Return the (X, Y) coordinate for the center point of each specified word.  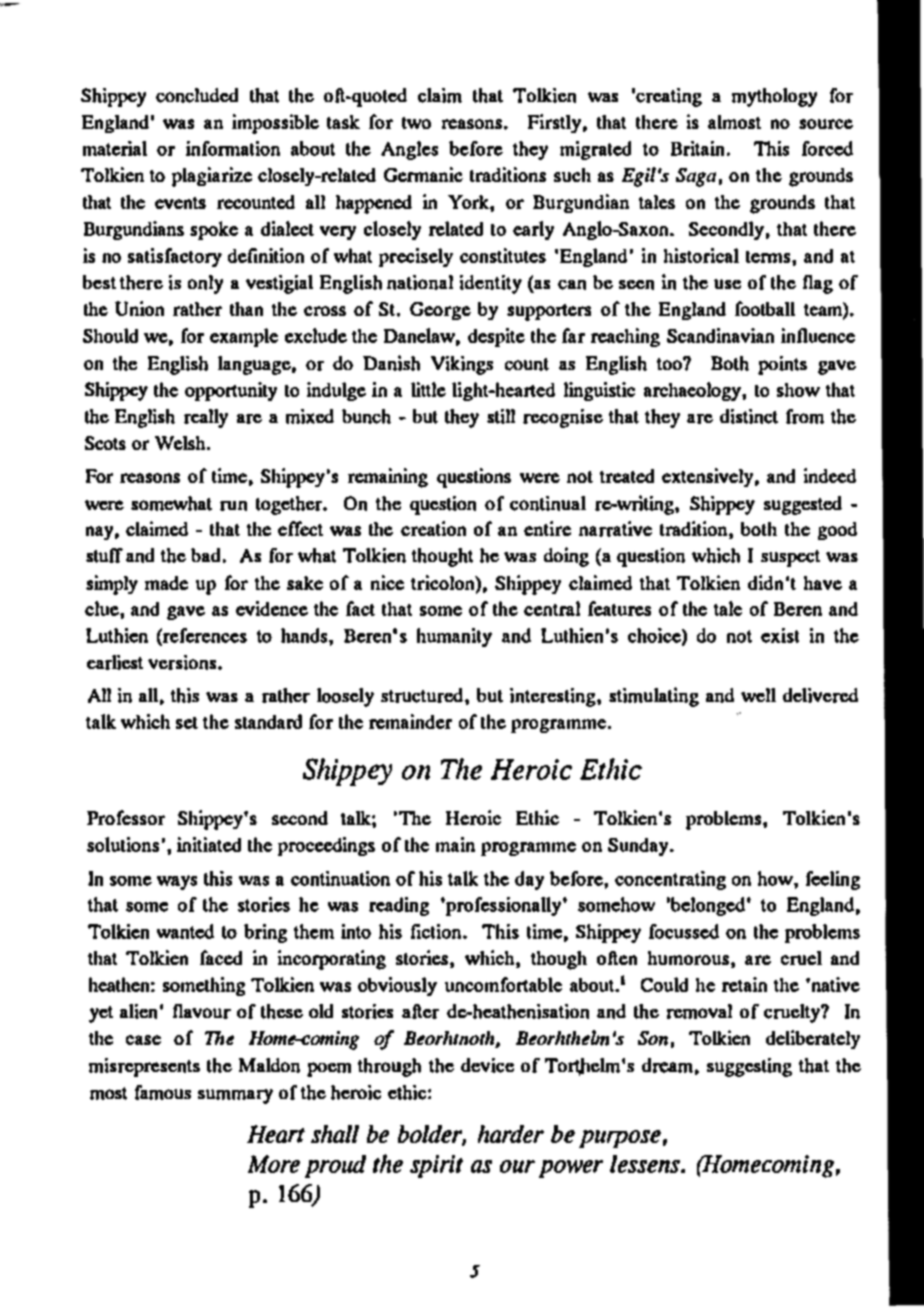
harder (511, 1134)
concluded (197, 95)
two (416, 123)
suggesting (749, 1067)
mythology (774, 97)
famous (163, 1092)
